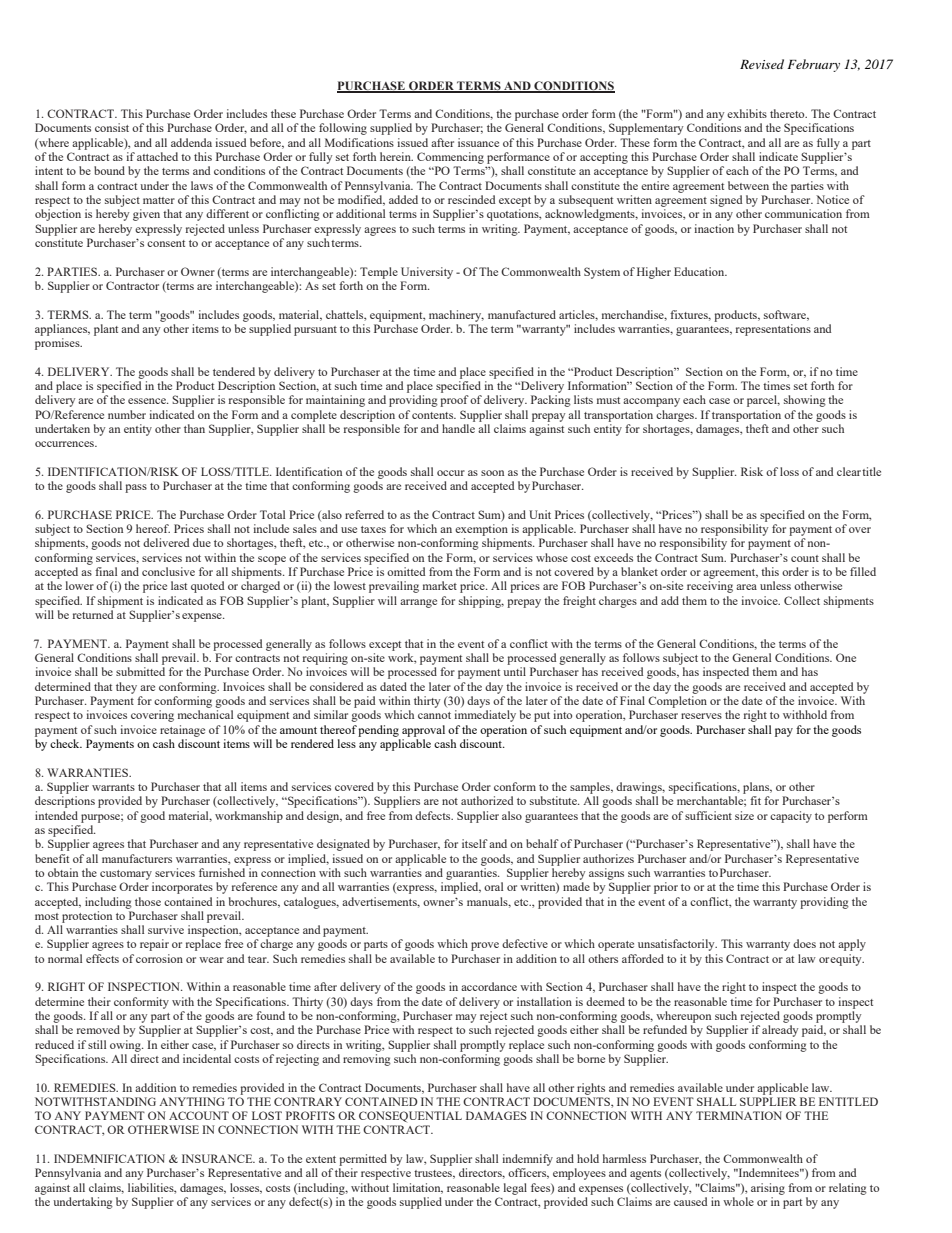 The width and height of the page is (952, 1233). What do you see at coordinates (472, 874) in the page?
I see `guaranties` at bounding box center [472, 874].
